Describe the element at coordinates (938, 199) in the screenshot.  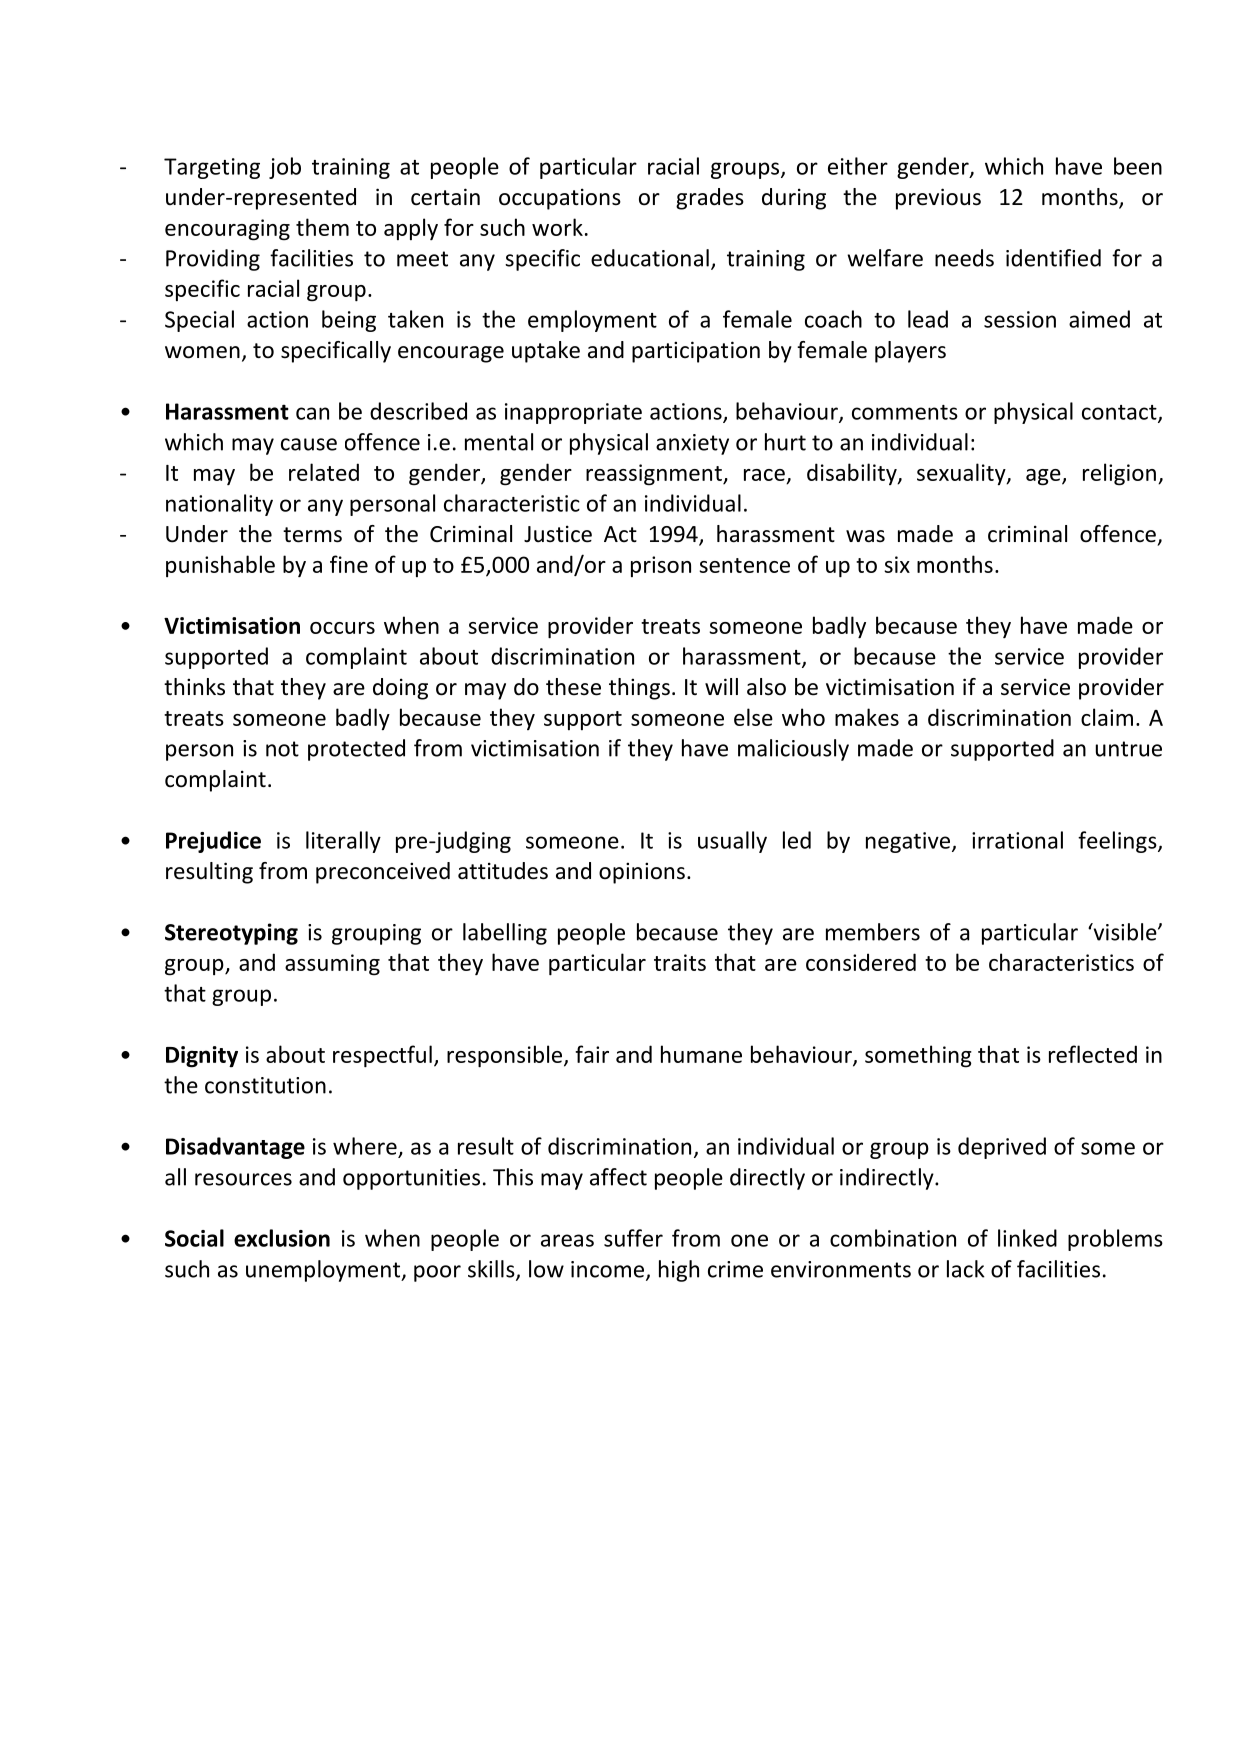
I see `previous` at that location.
